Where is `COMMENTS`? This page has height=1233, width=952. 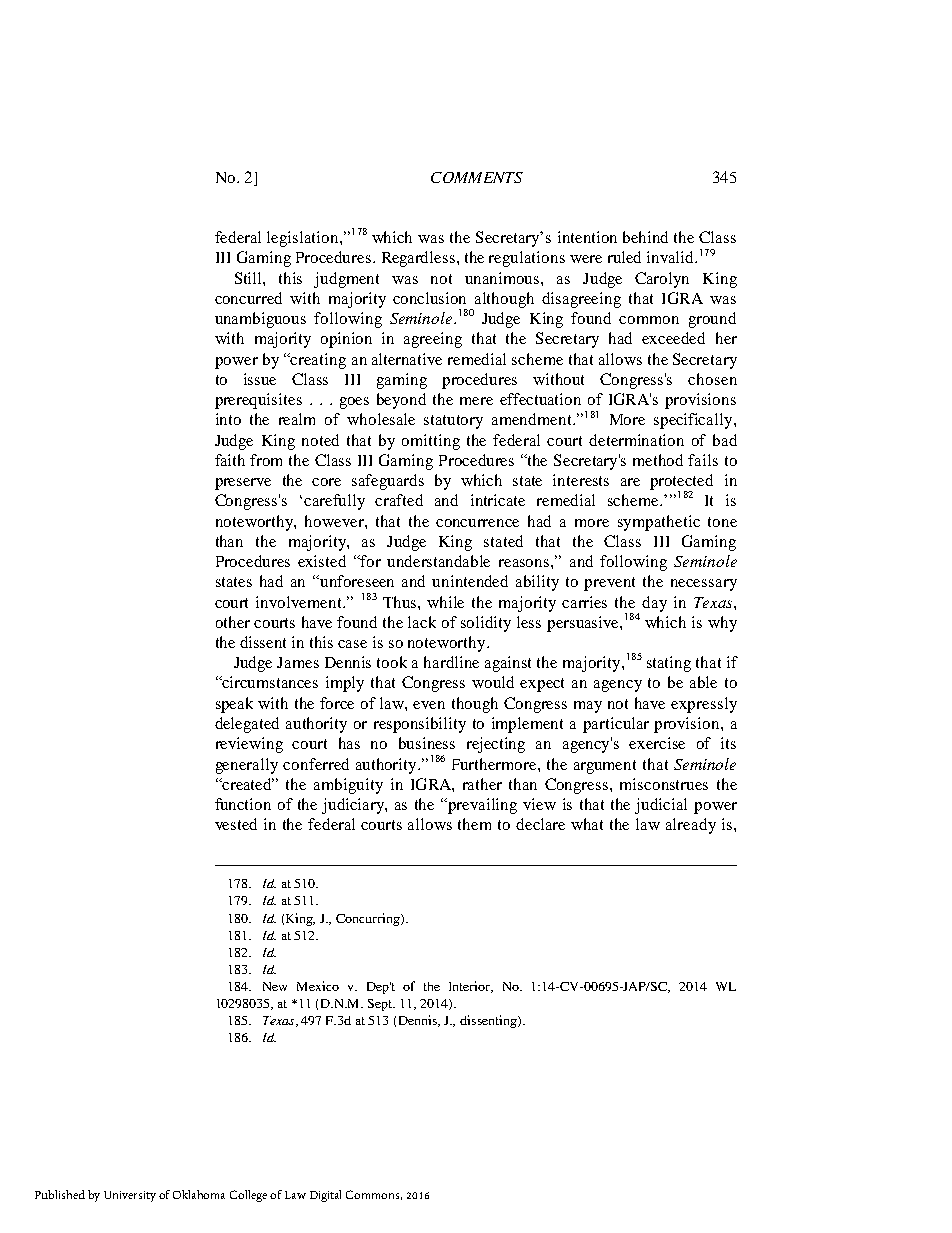
COMMENTS is located at coordinates (477, 177).
